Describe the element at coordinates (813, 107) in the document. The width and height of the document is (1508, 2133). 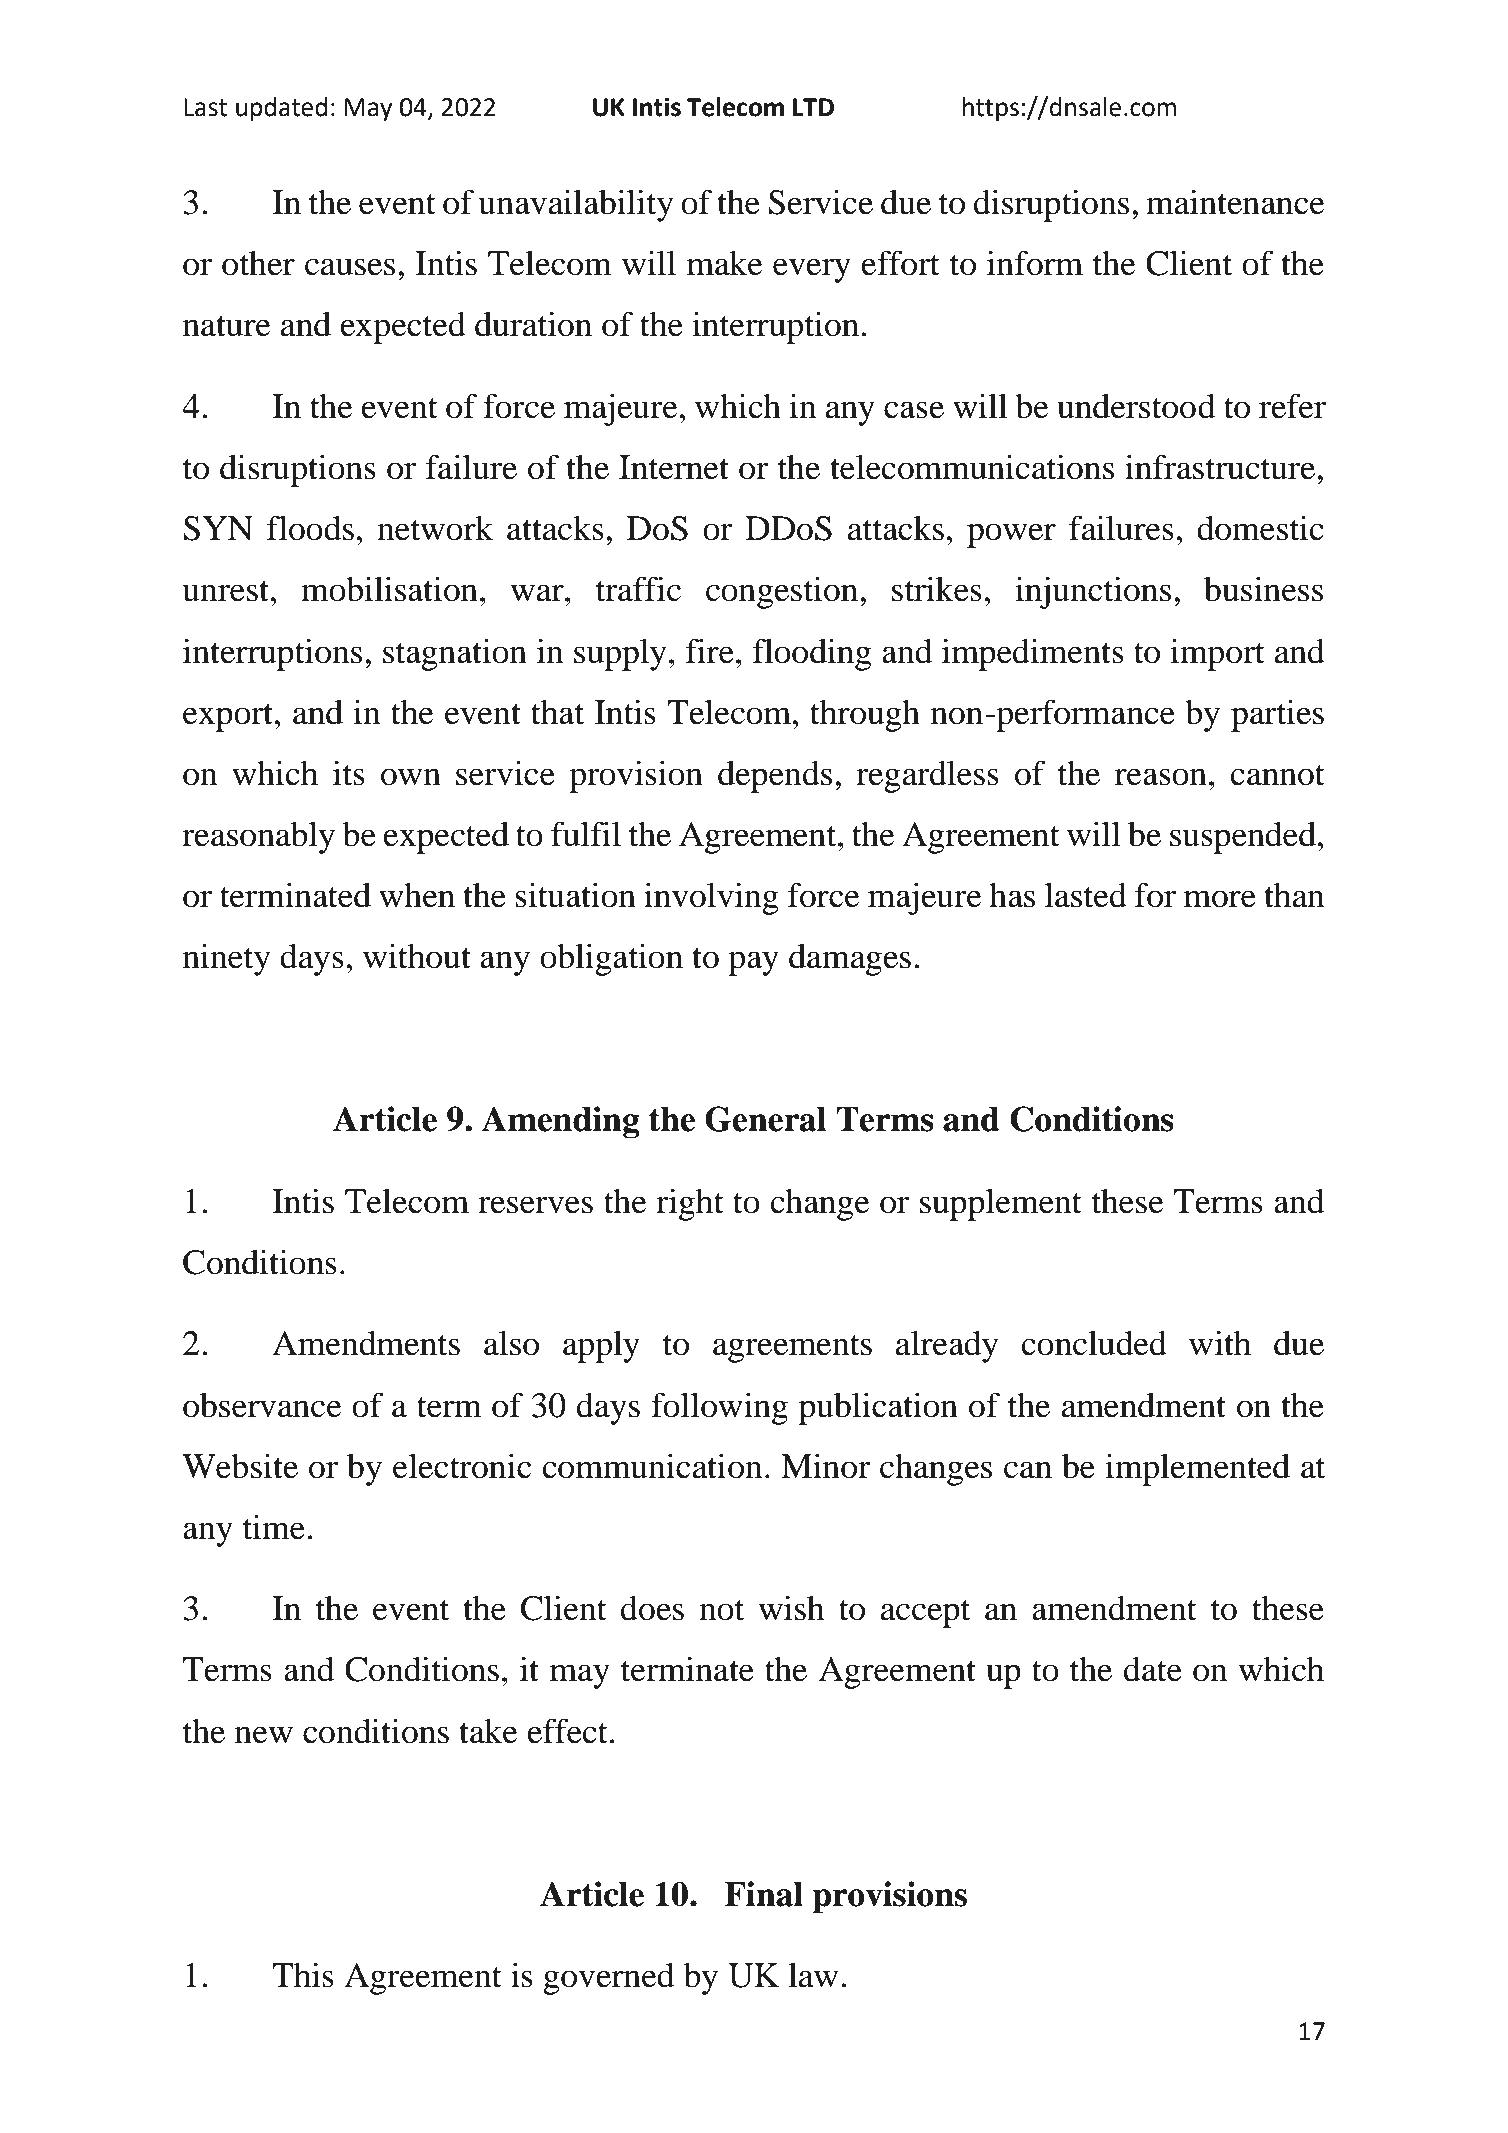
I see `LTD` at that location.
